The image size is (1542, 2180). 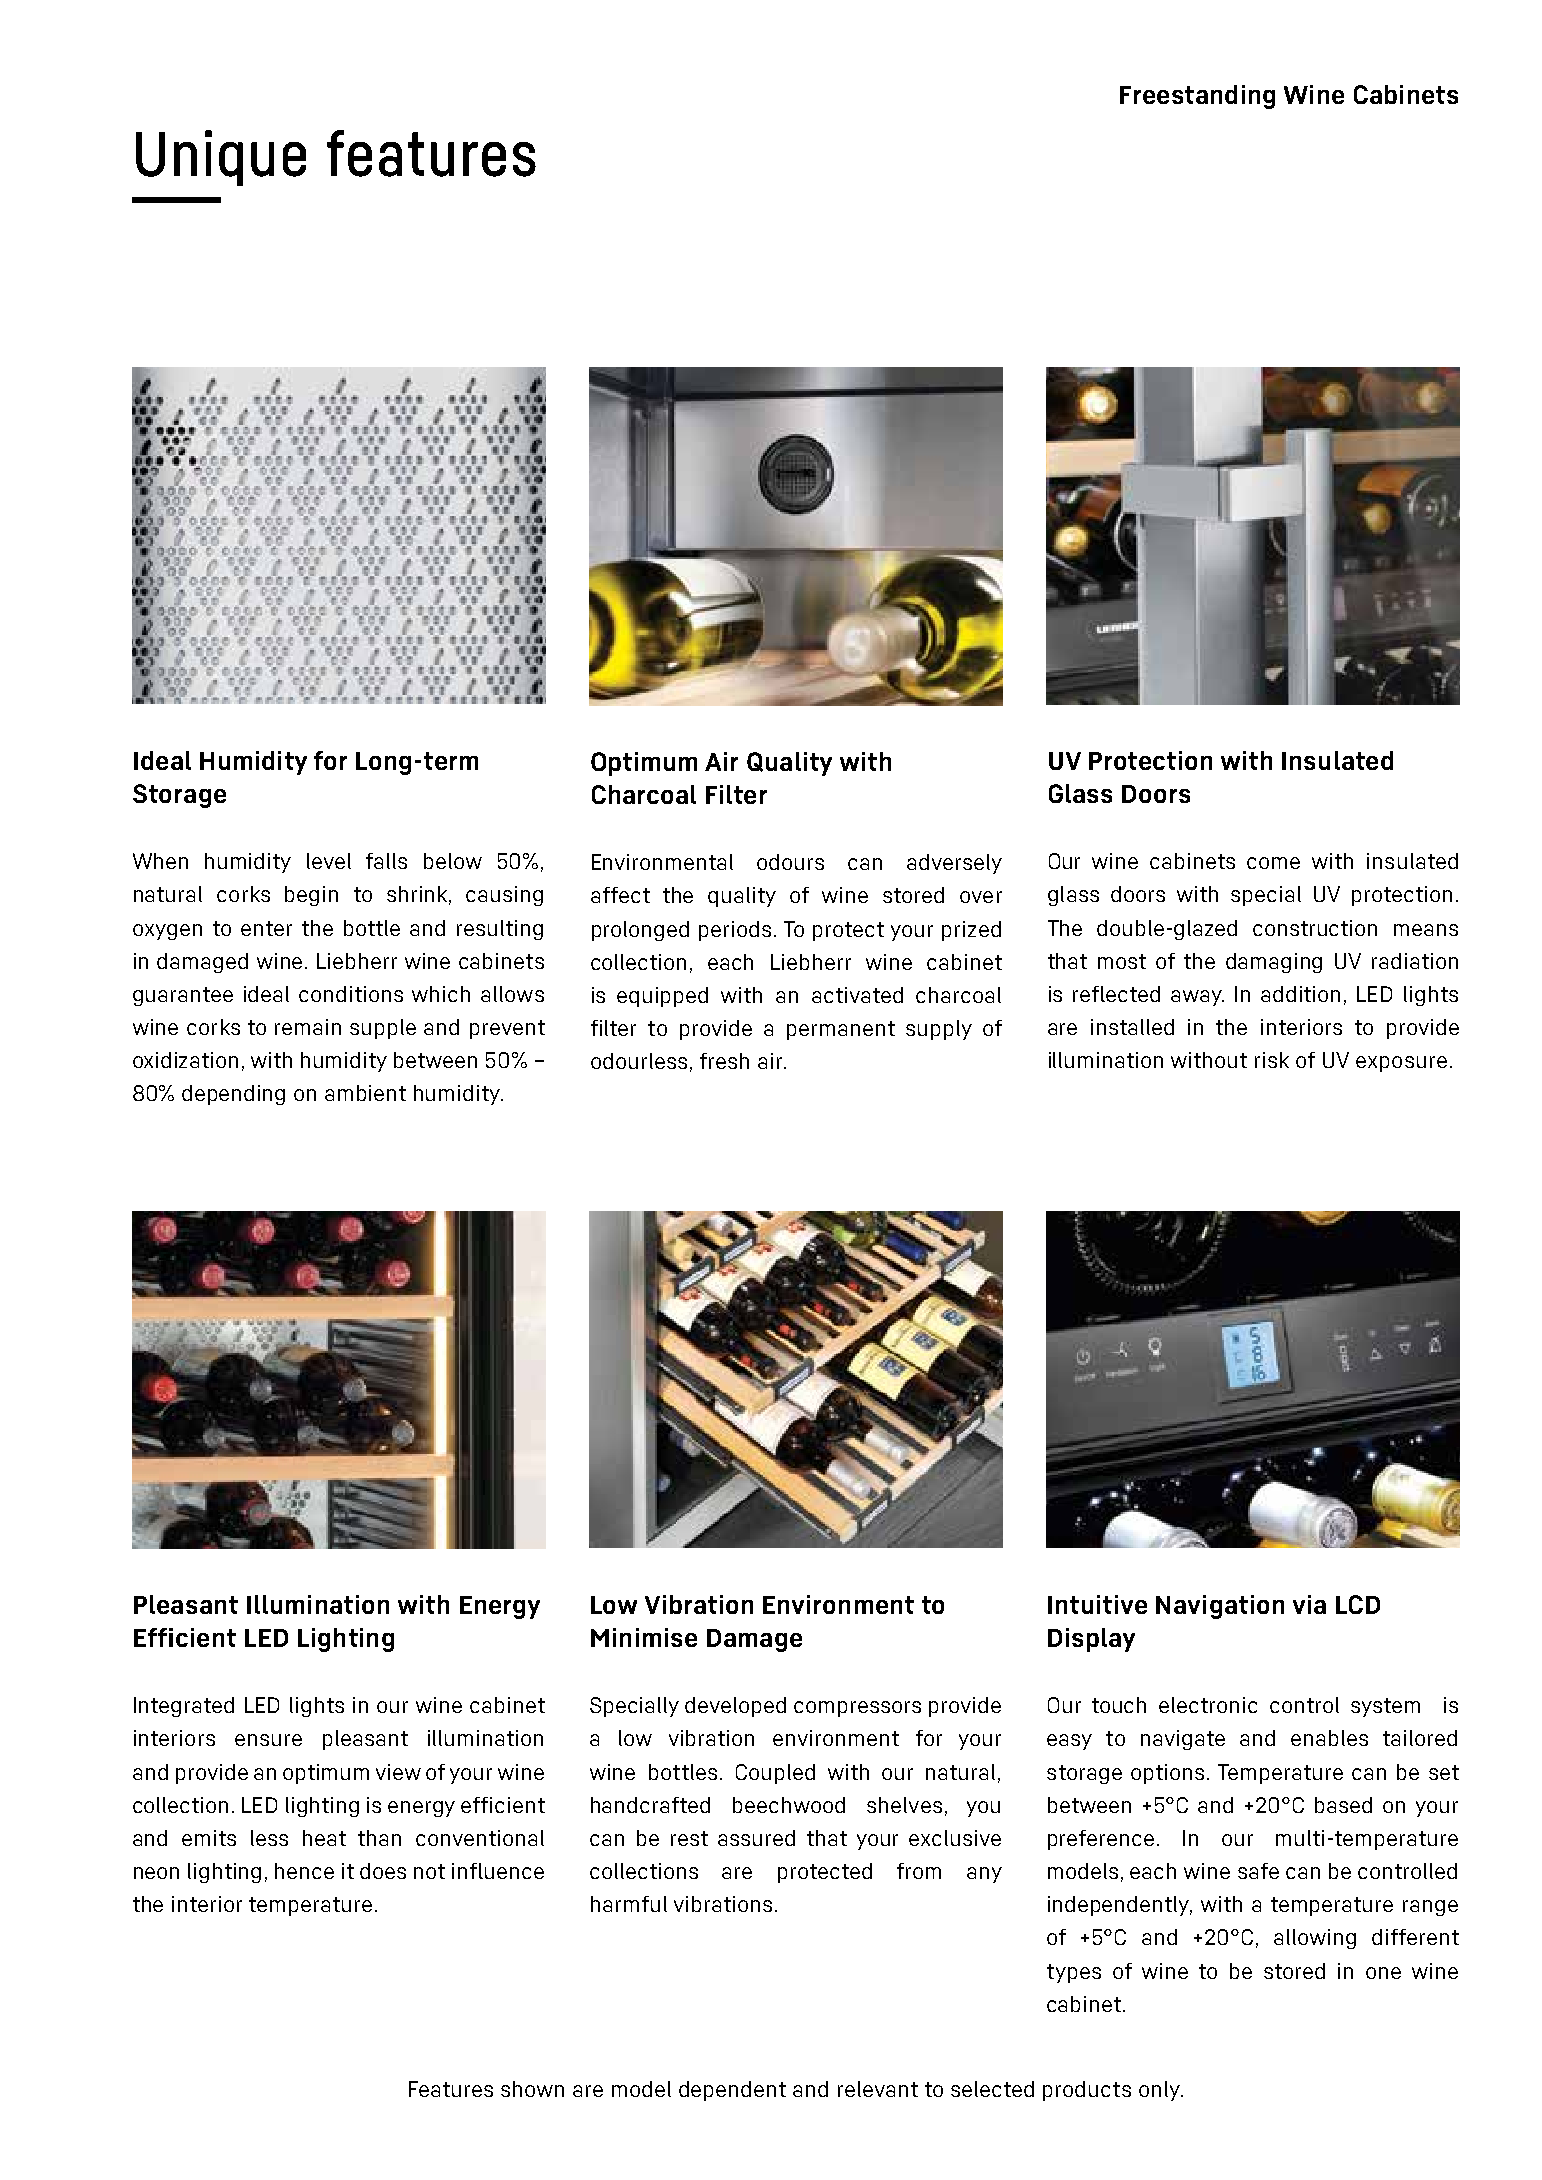 I want to click on come, so click(x=1273, y=863).
